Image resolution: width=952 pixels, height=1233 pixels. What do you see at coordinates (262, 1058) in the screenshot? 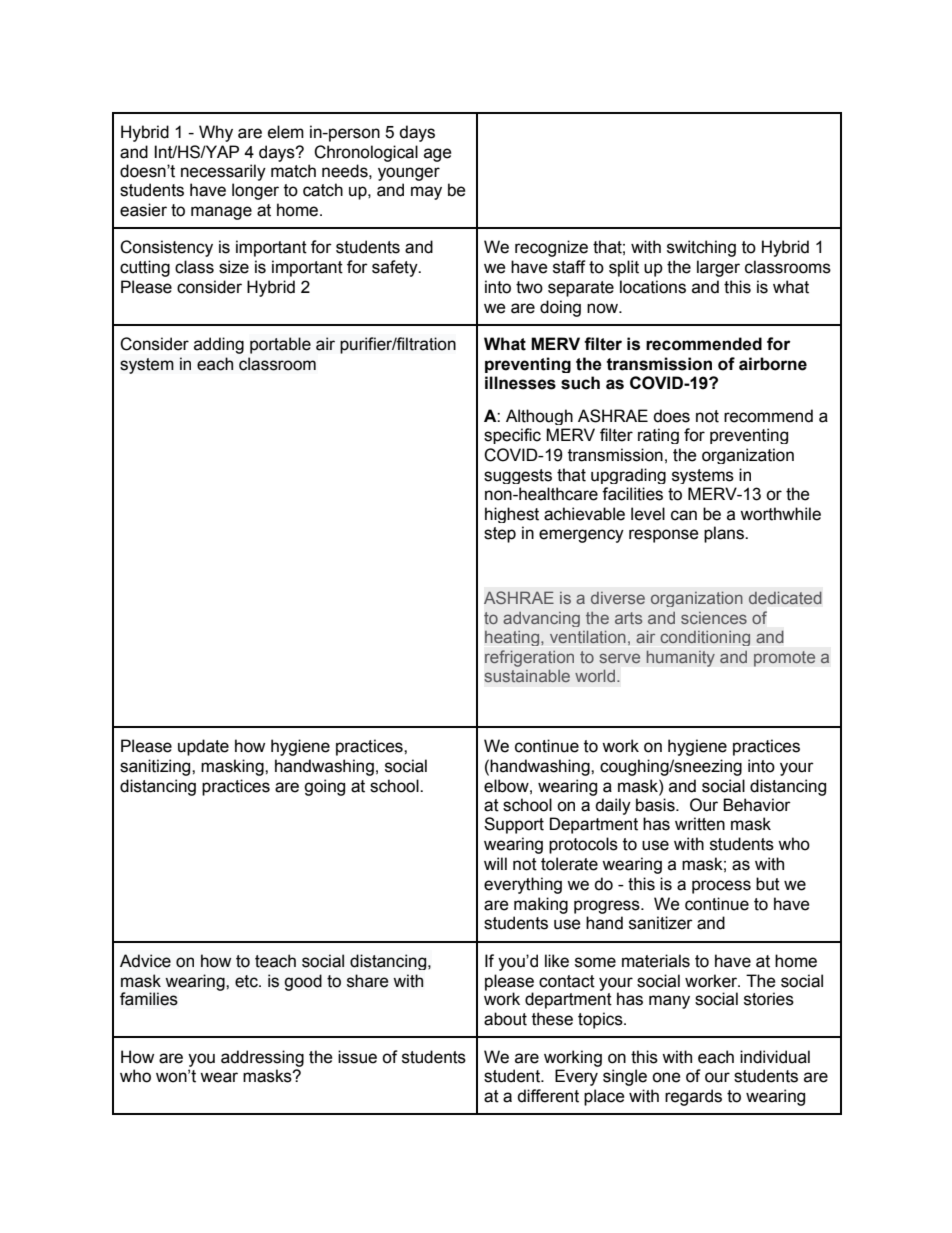
I see `addressing` at bounding box center [262, 1058].
